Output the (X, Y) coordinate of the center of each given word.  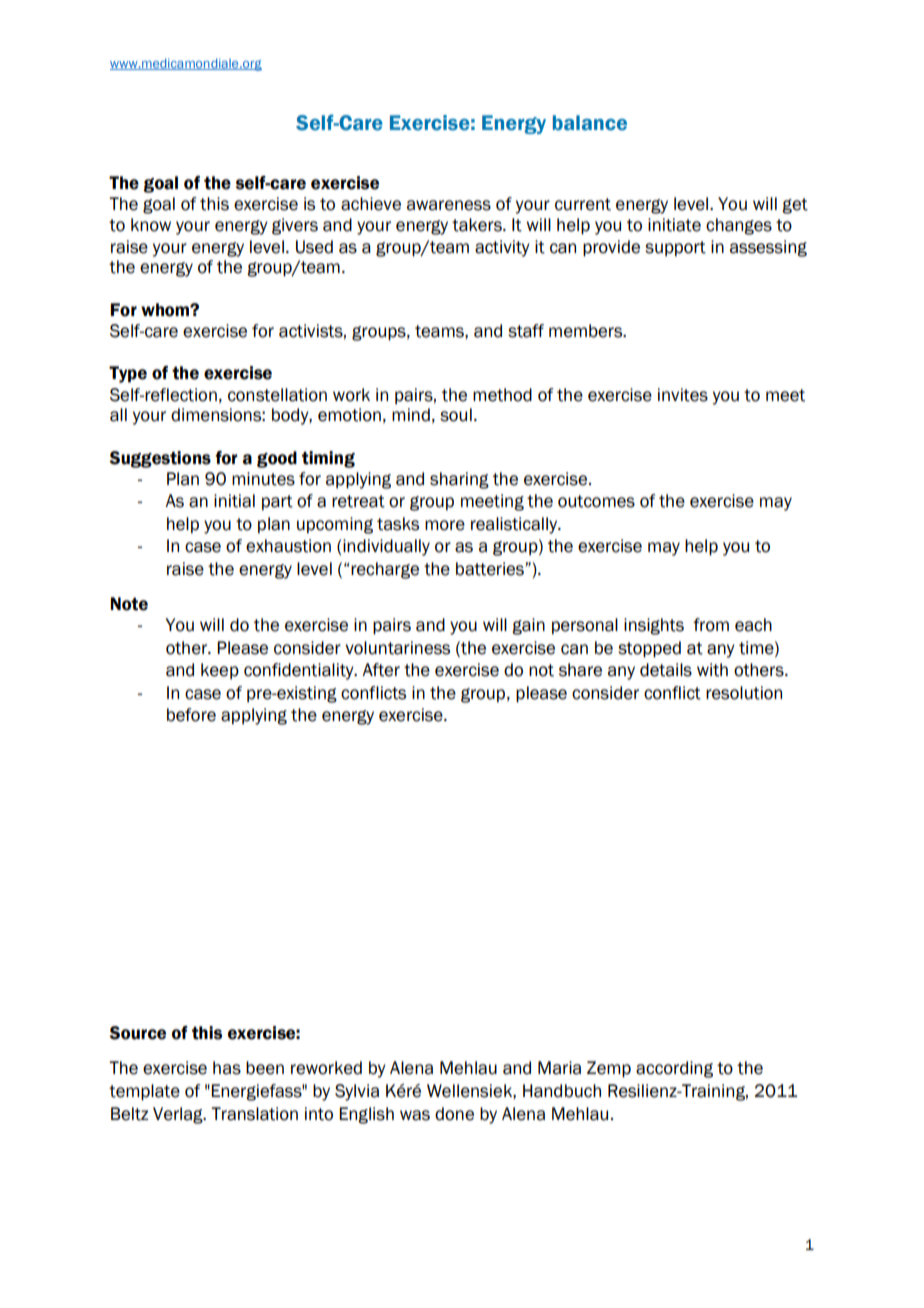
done (454, 1114)
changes (739, 226)
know (151, 225)
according (674, 1069)
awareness (449, 205)
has (227, 1068)
